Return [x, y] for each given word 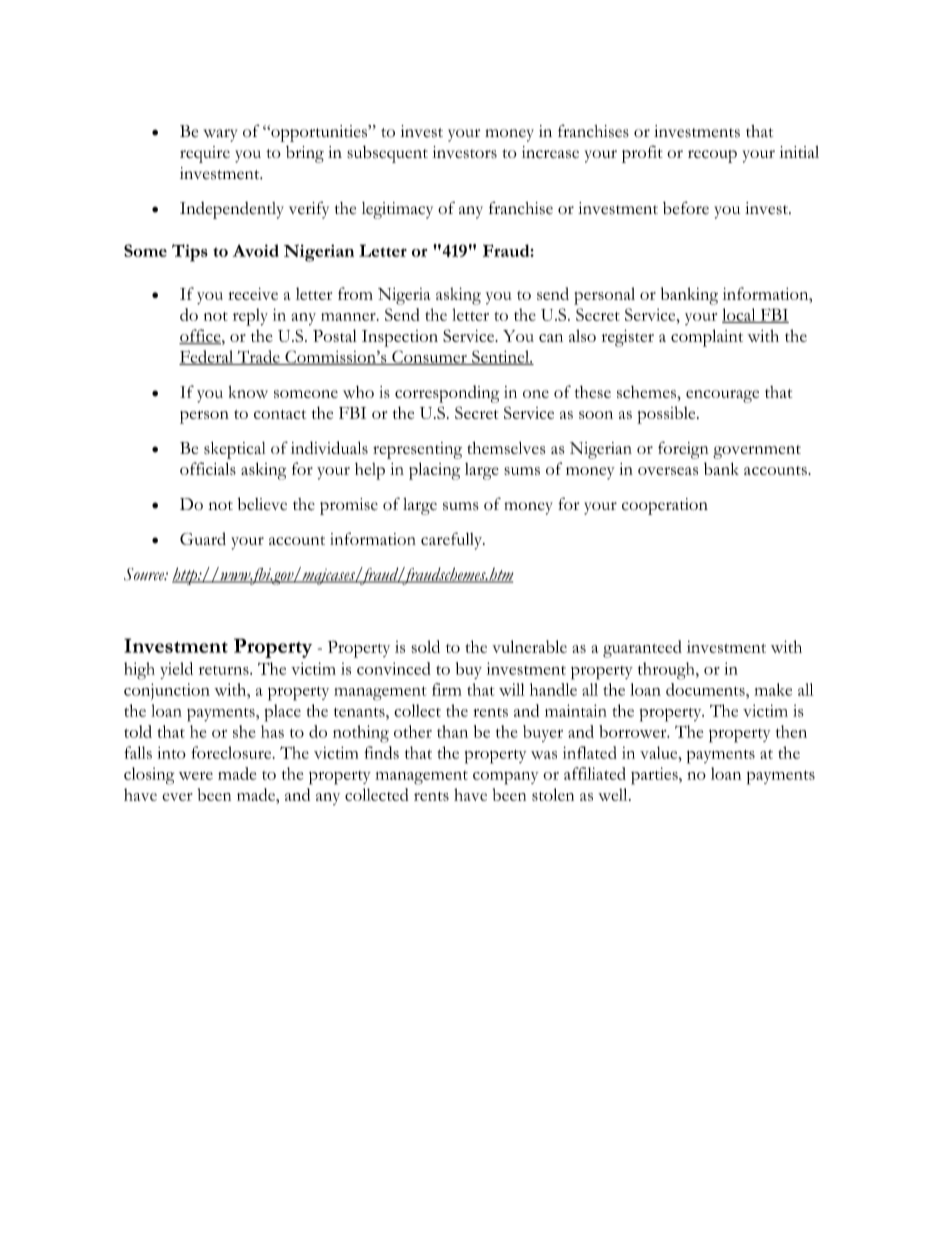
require [205, 154]
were [196, 776]
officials [208, 468]
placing [434, 471]
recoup [712, 156]
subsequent [387, 154]
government [757, 452]
